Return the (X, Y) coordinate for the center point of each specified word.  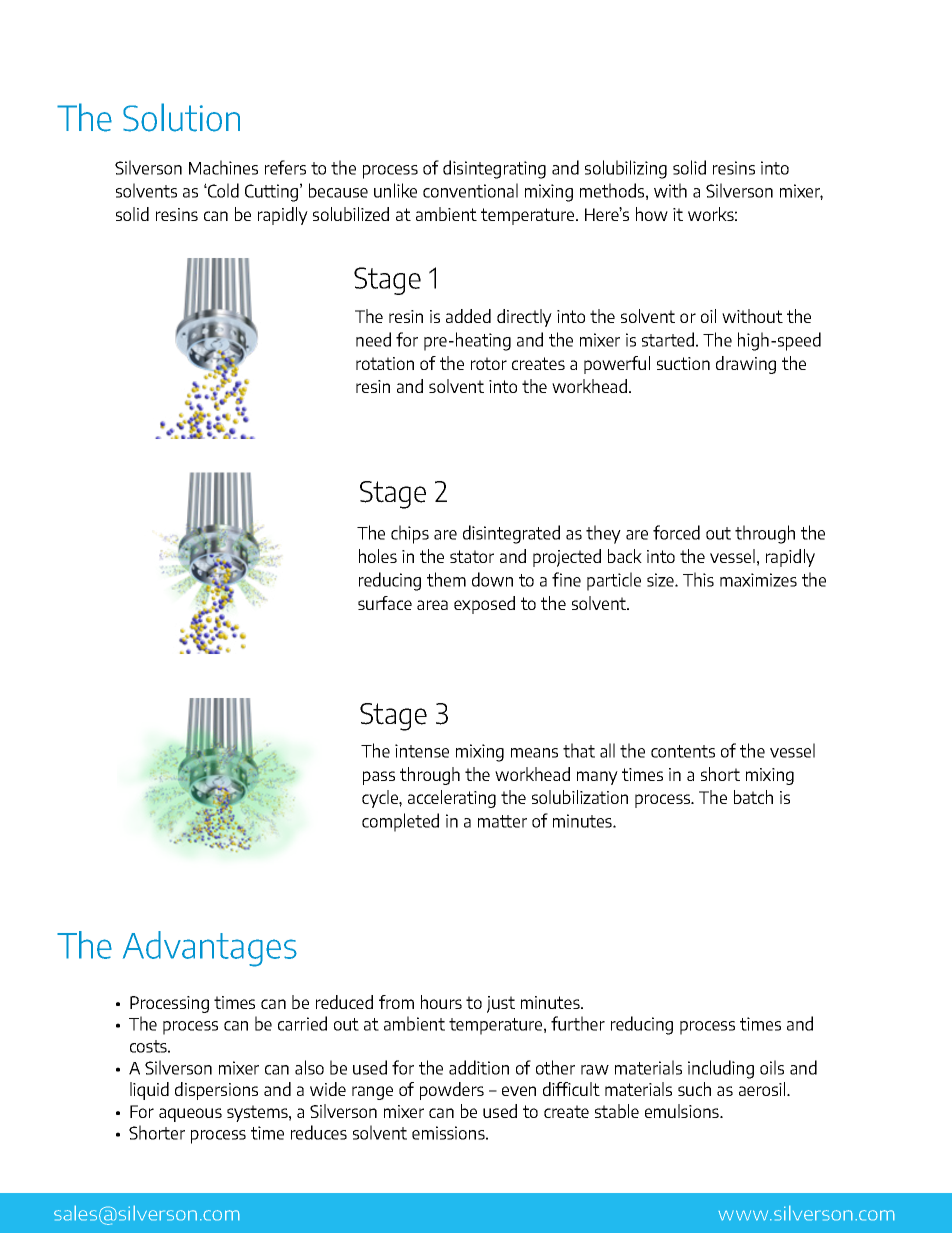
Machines (223, 167)
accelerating (452, 799)
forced (676, 532)
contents (683, 751)
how (652, 214)
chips (410, 534)
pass (379, 778)
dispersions (216, 1091)
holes (378, 556)
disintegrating (494, 169)
